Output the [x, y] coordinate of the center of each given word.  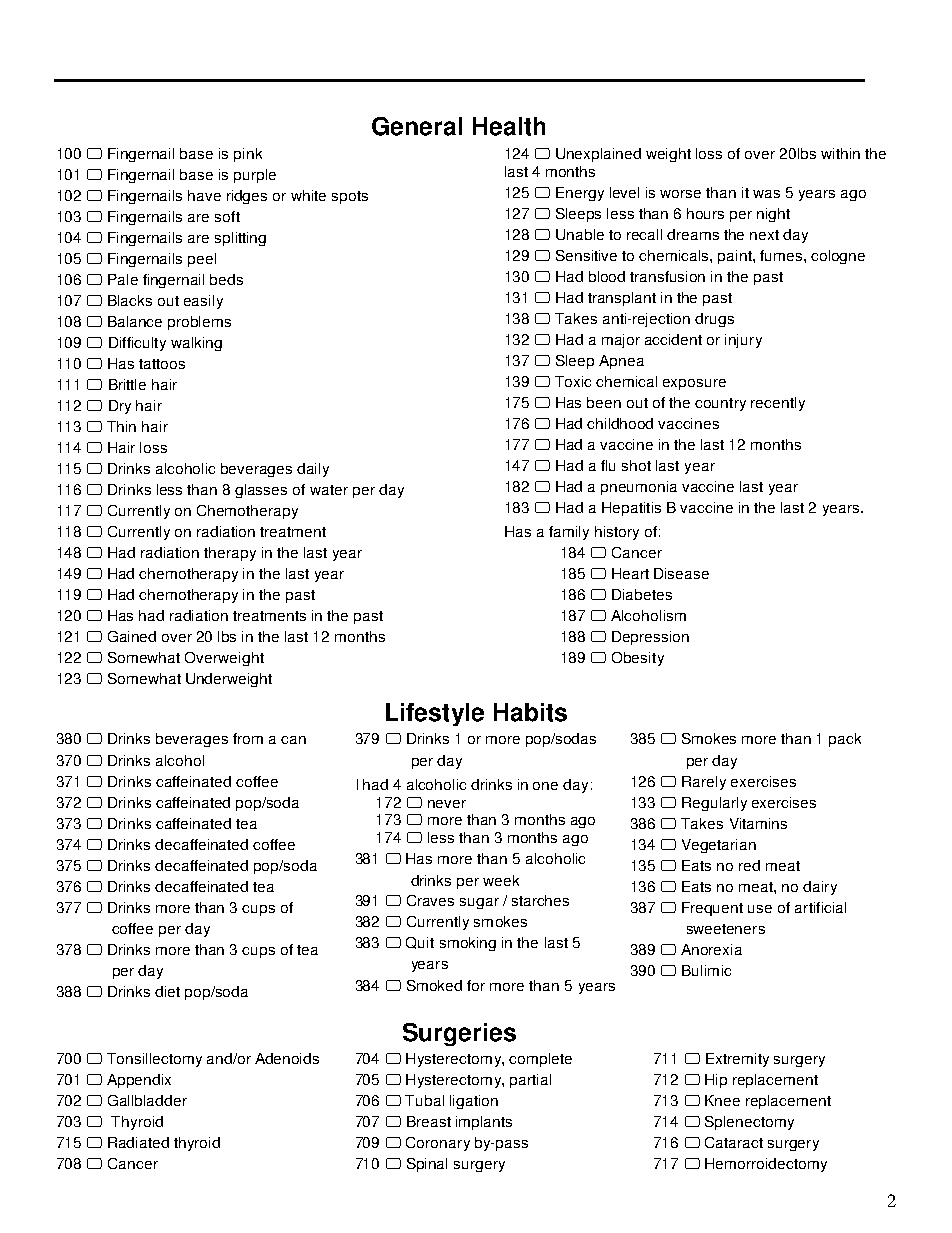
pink [248, 155]
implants [484, 1123]
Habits [530, 712]
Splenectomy [749, 1123]
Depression [650, 638]
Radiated [138, 1142]
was [766, 194]
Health [509, 126]
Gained [132, 636]
